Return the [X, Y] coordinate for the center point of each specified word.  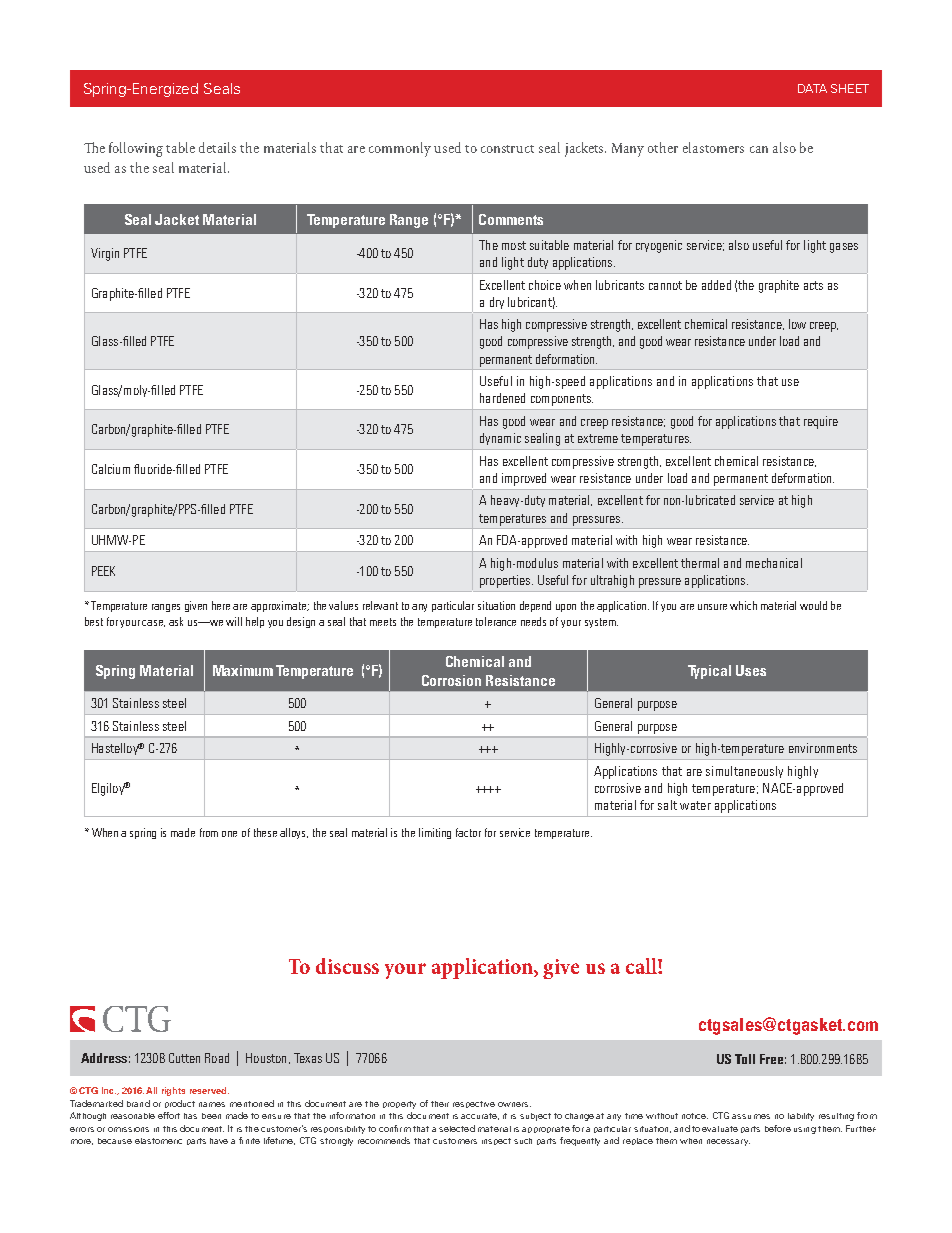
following [136, 149]
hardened [502, 398]
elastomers [713, 147]
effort [169, 1115]
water [695, 805]
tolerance [496, 621]
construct [507, 149]
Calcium [111, 469]
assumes [751, 1116]
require [821, 422]
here [221, 605]
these [265, 832]
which [743, 605]
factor [468, 832]
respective [474, 1104]
